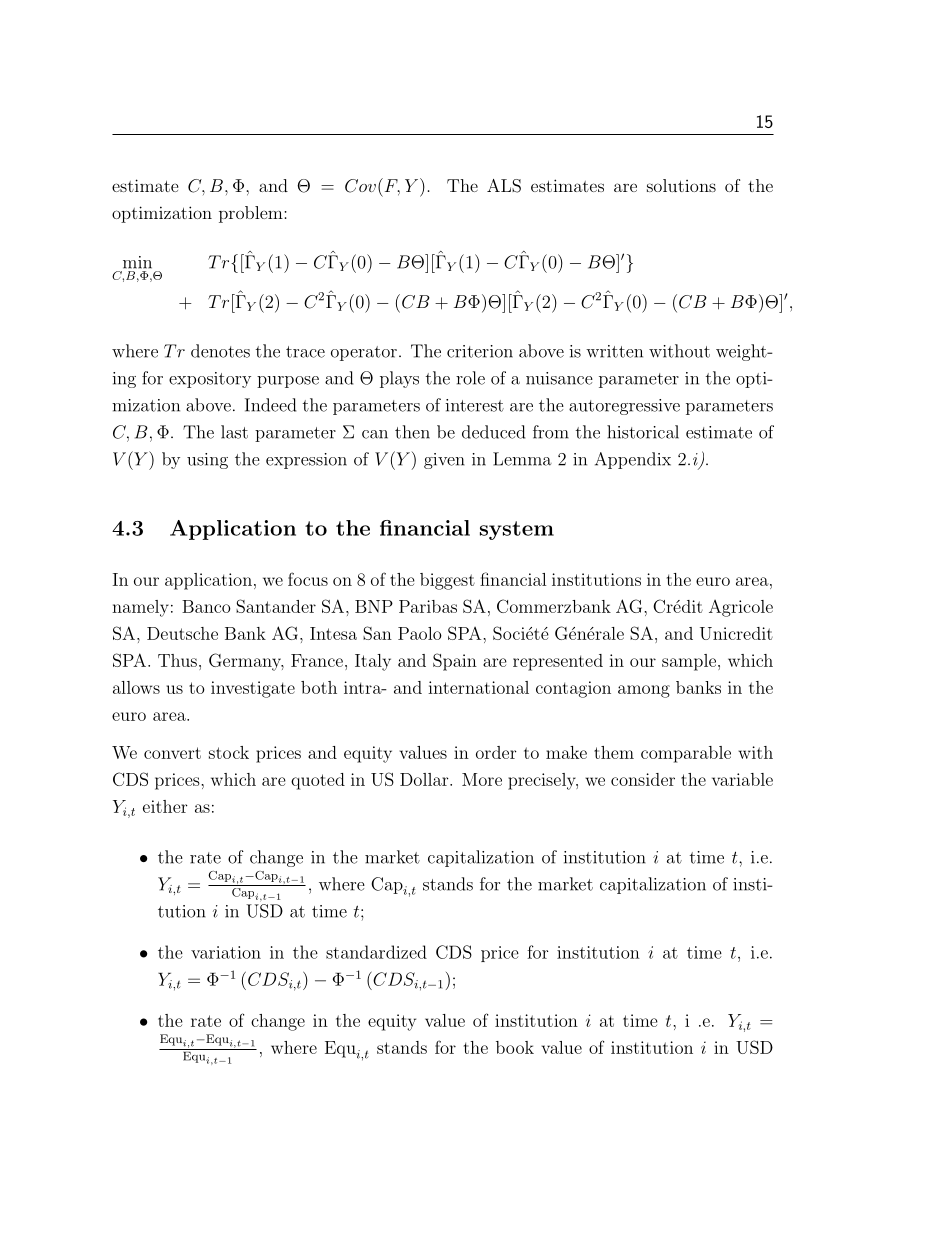  What do you see at coordinates (504, 186) in the page?
I see `ALS` at bounding box center [504, 186].
